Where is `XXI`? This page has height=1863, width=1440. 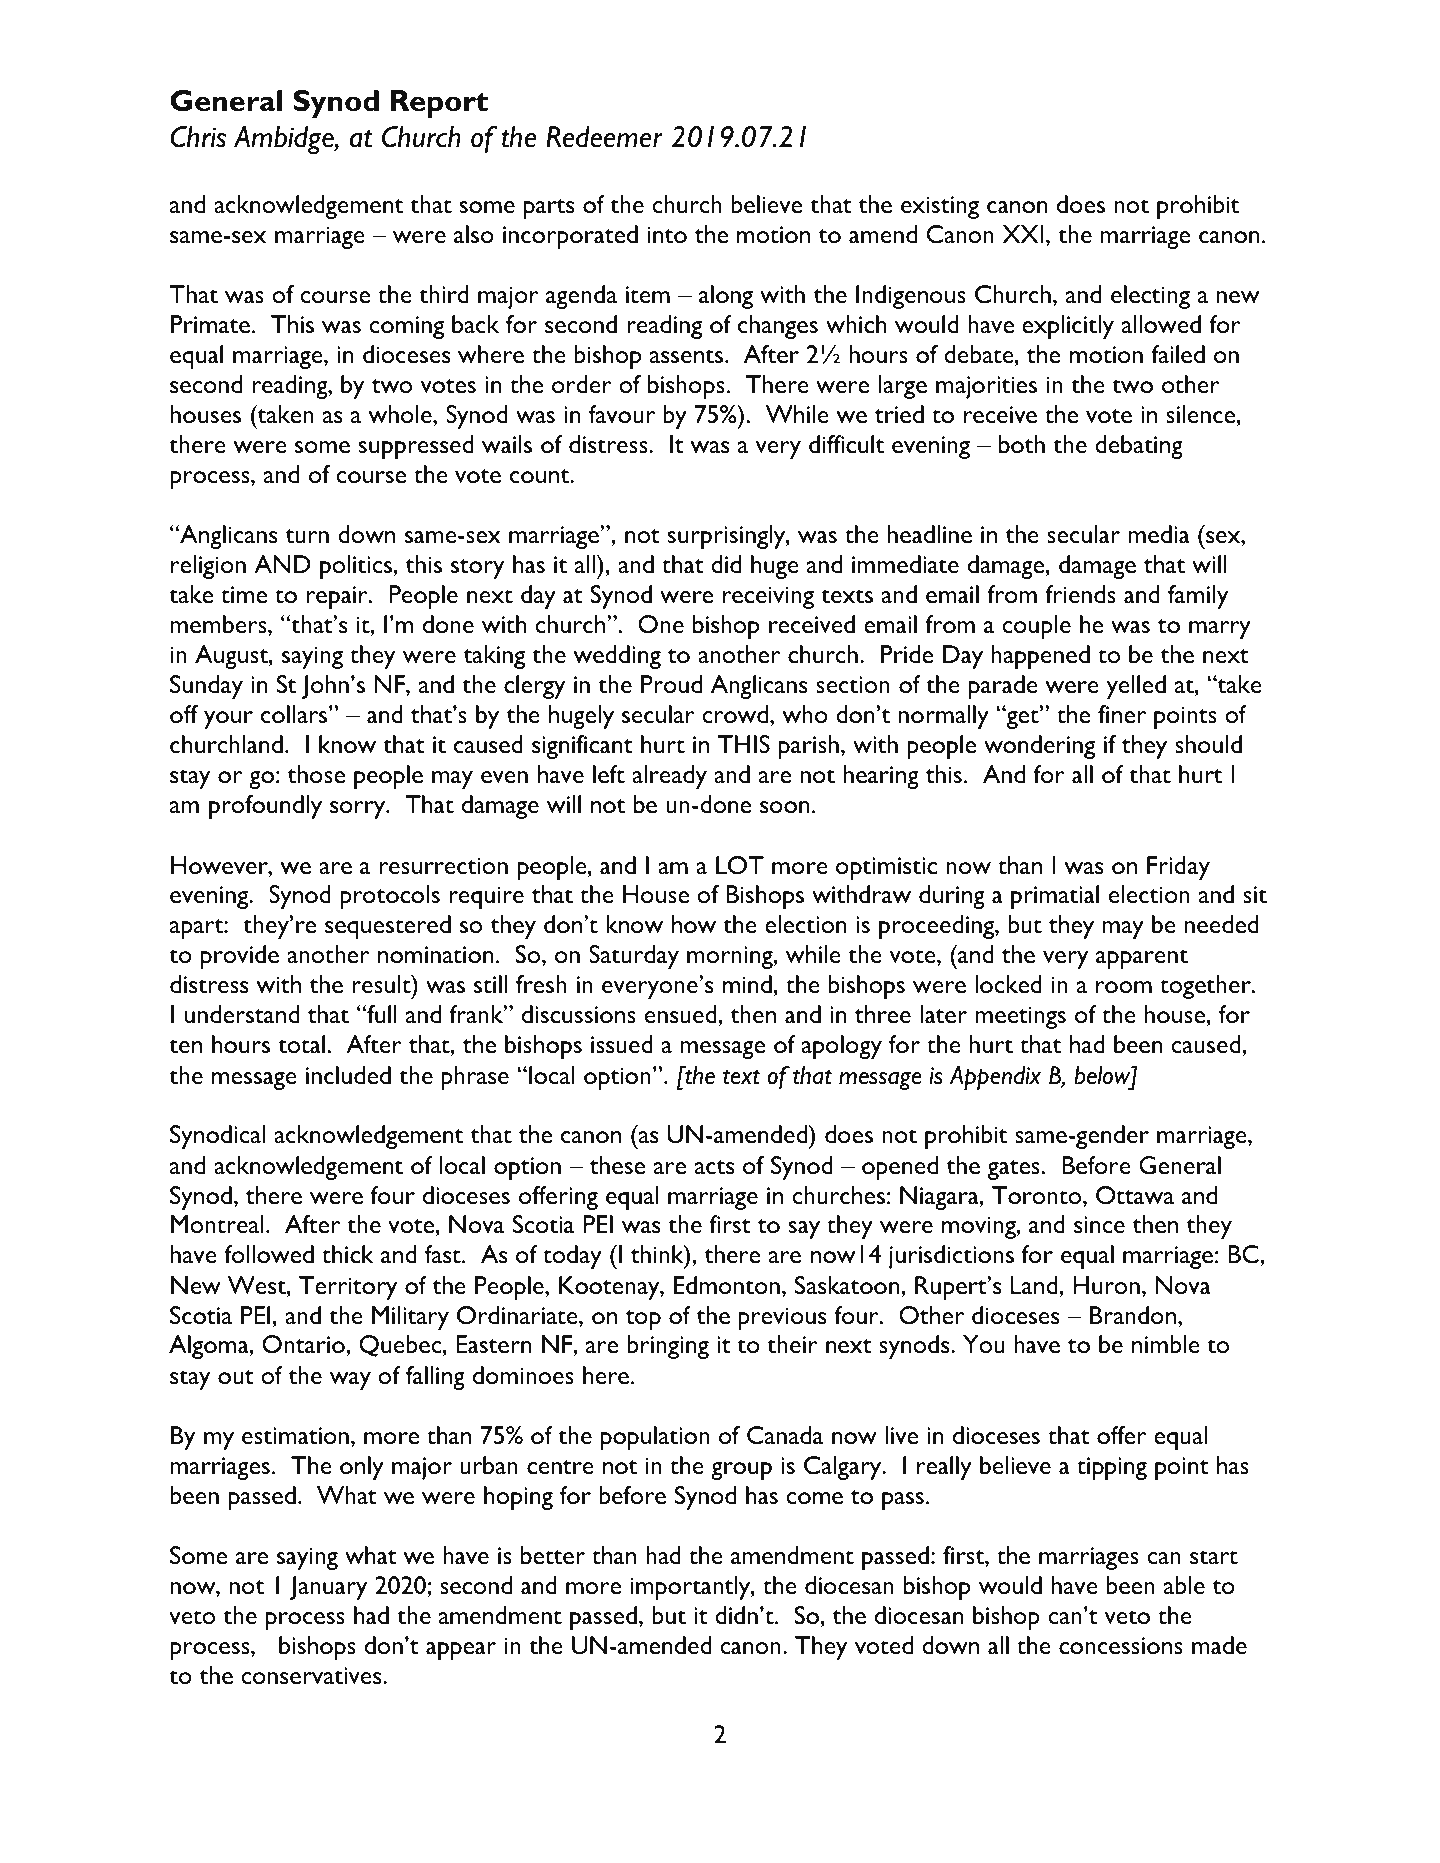
XXI is located at coordinates (1023, 234).
